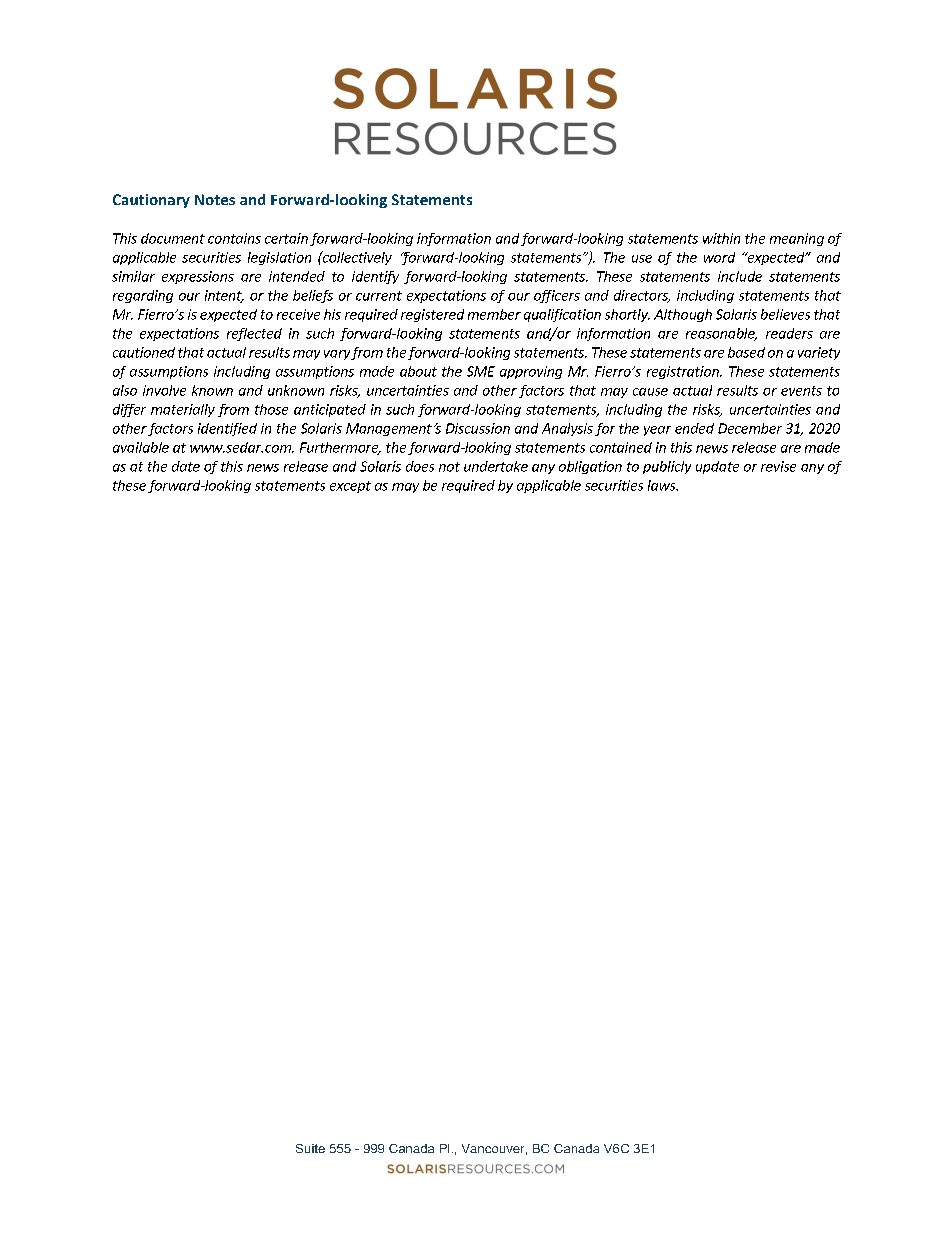  Describe the element at coordinates (621, 447) in the screenshot. I see `contained` at that location.
